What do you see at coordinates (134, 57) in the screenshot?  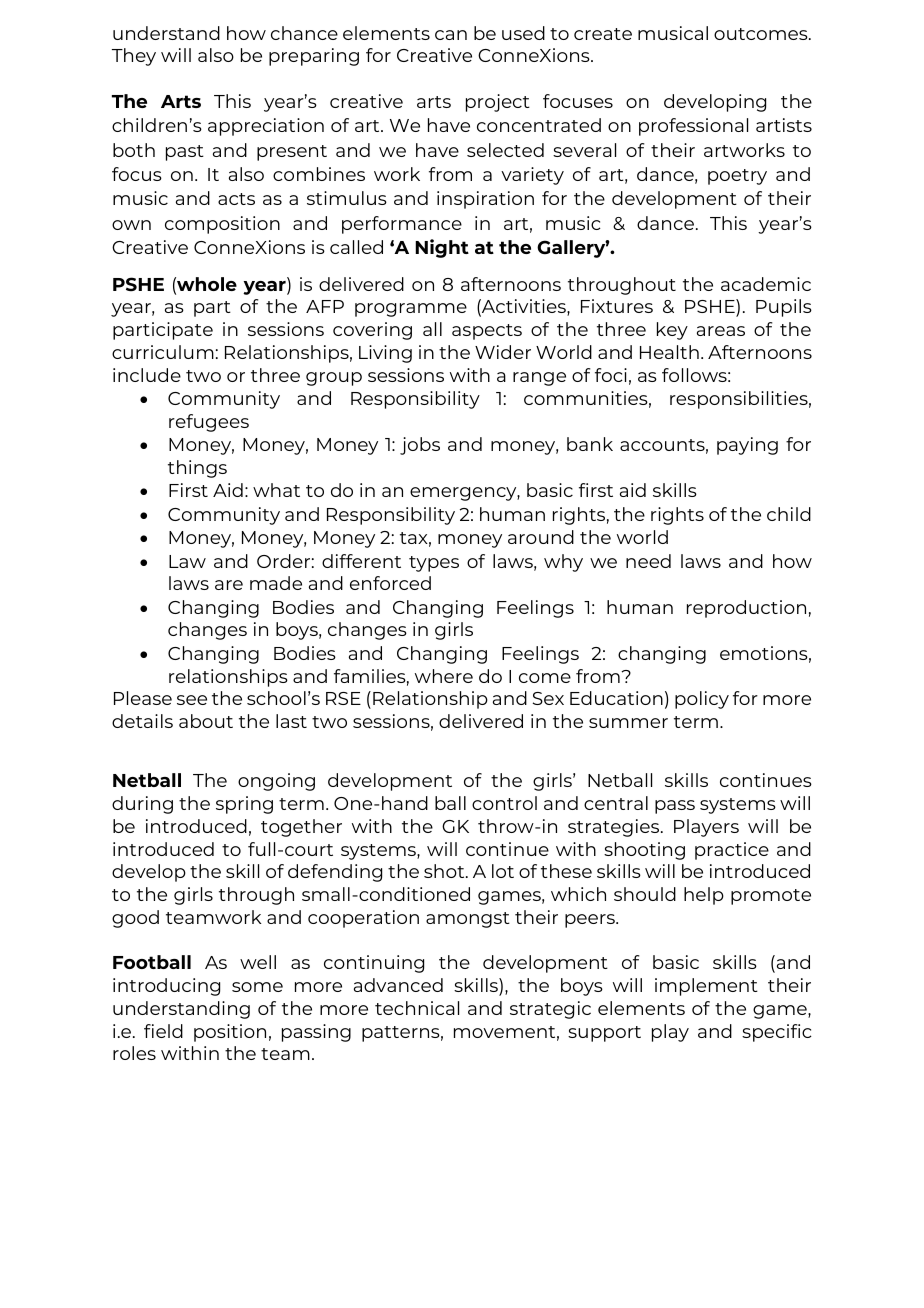 I see `They` at bounding box center [134, 57].
